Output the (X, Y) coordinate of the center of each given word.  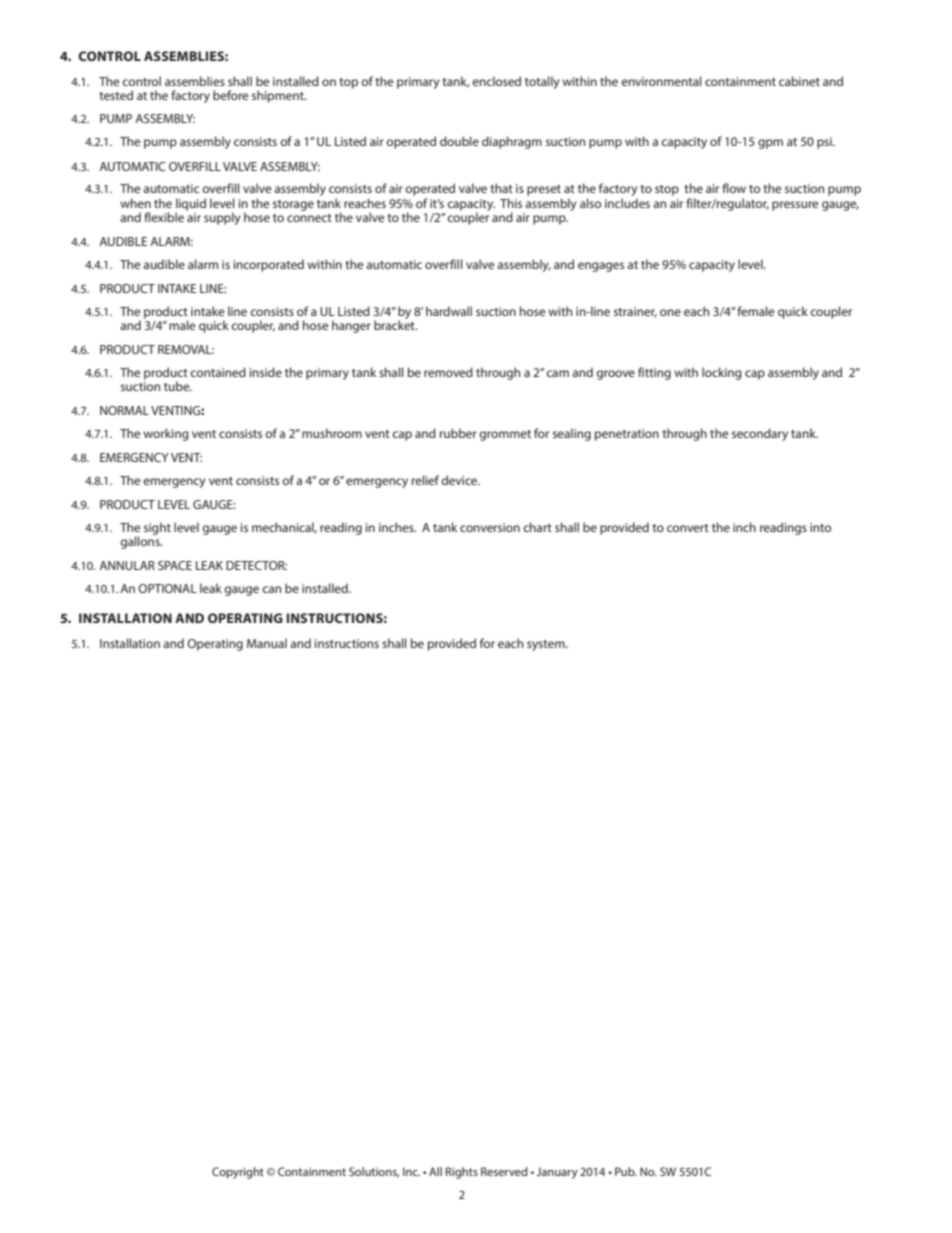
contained (218, 372)
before (231, 95)
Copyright (238, 1173)
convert (688, 528)
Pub (626, 1171)
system (547, 645)
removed (448, 372)
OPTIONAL (167, 588)
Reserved (504, 1171)
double (459, 141)
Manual (267, 643)
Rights (462, 1173)
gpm (770, 144)
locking (722, 373)
